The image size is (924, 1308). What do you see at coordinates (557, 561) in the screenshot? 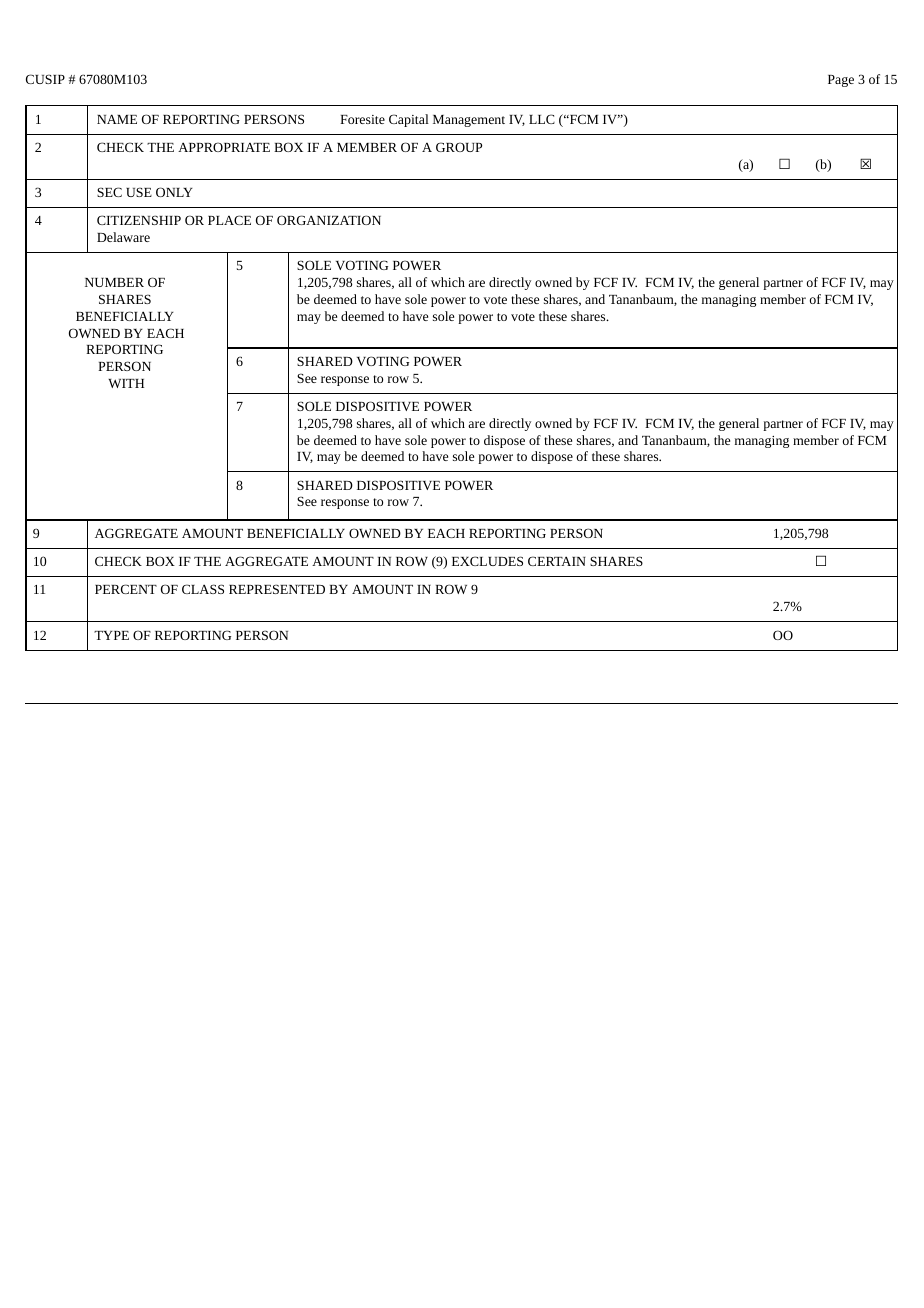
I see `CERTAIN` at bounding box center [557, 561].
